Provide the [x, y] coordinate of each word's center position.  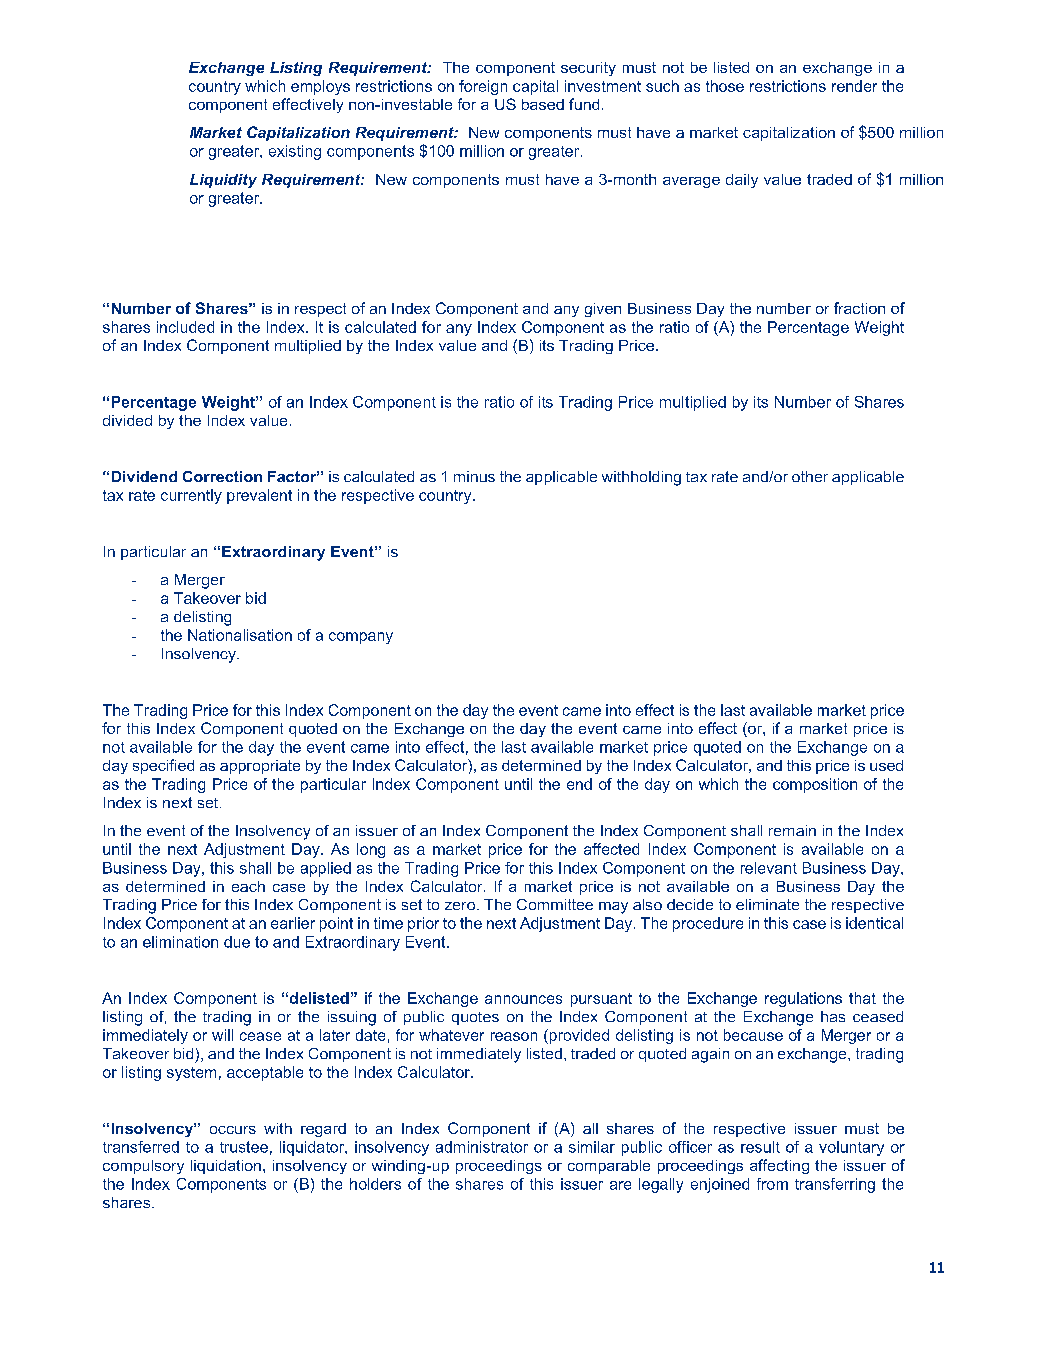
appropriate [260, 767]
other [810, 476]
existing [295, 152]
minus [474, 476]
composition [815, 785]
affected [611, 849]
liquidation [226, 1167]
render [854, 86]
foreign [483, 87]
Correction [222, 476]
